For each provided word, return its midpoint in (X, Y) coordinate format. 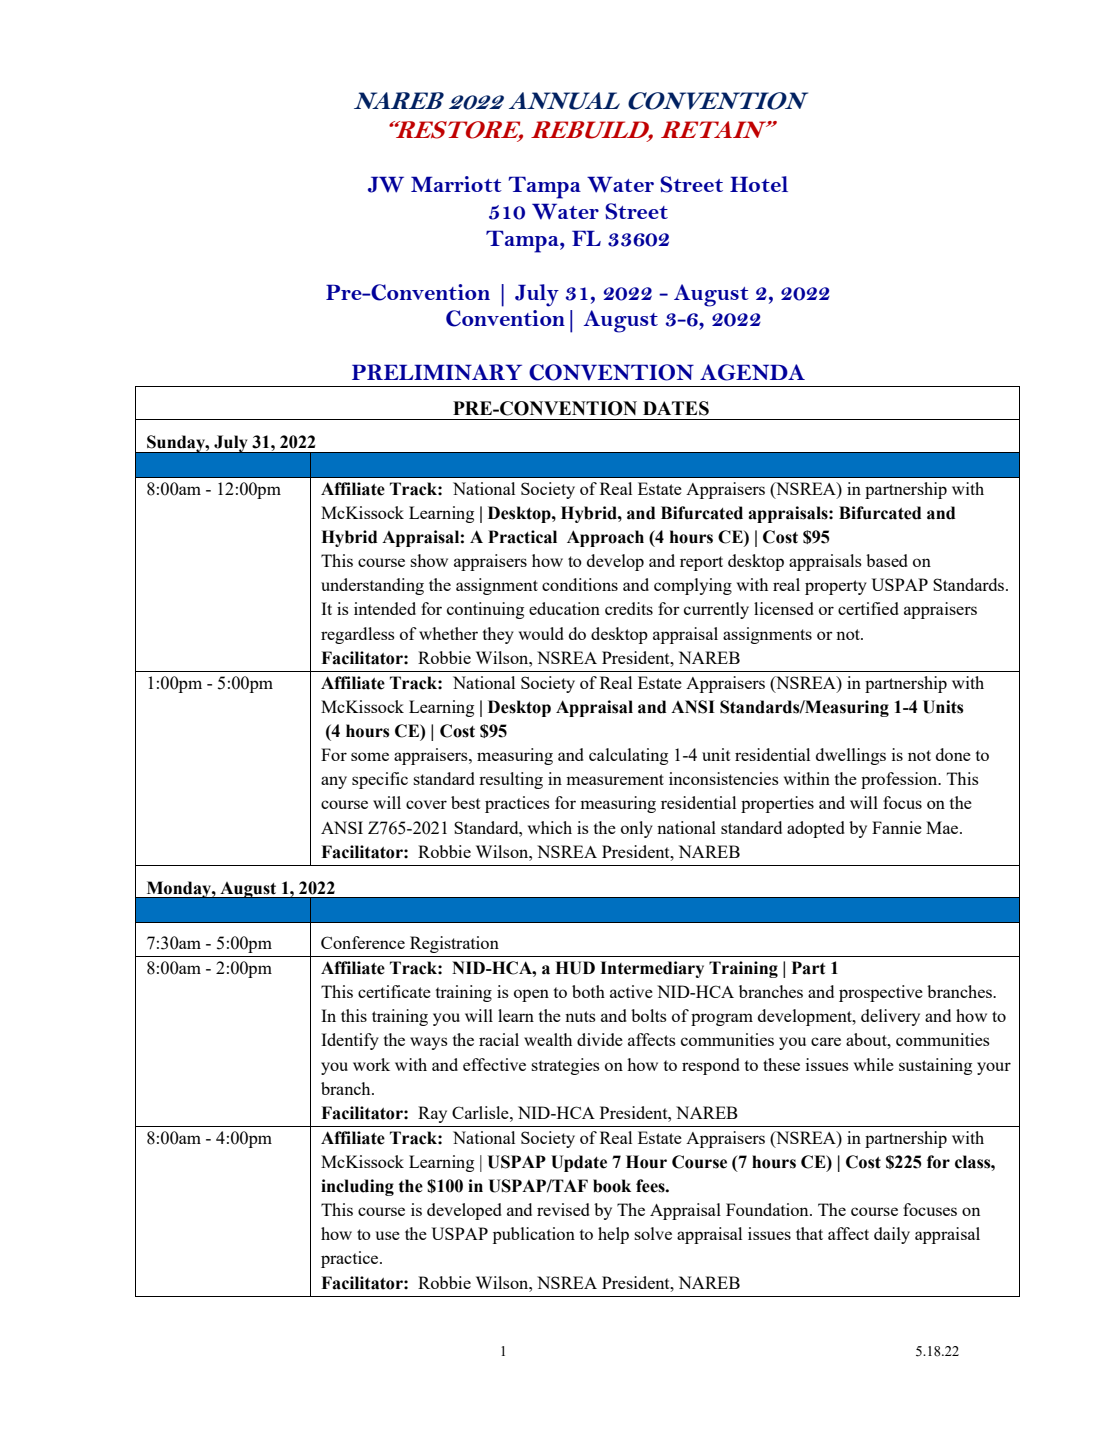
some (370, 756)
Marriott (456, 184)
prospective (881, 993)
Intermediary (652, 969)
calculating (628, 756)
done (953, 754)
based (887, 560)
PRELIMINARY (437, 372)
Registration (454, 944)
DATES (676, 408)
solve (653, 1233)
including (357, 1187)
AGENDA (752, 372)
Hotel (759, 184)
